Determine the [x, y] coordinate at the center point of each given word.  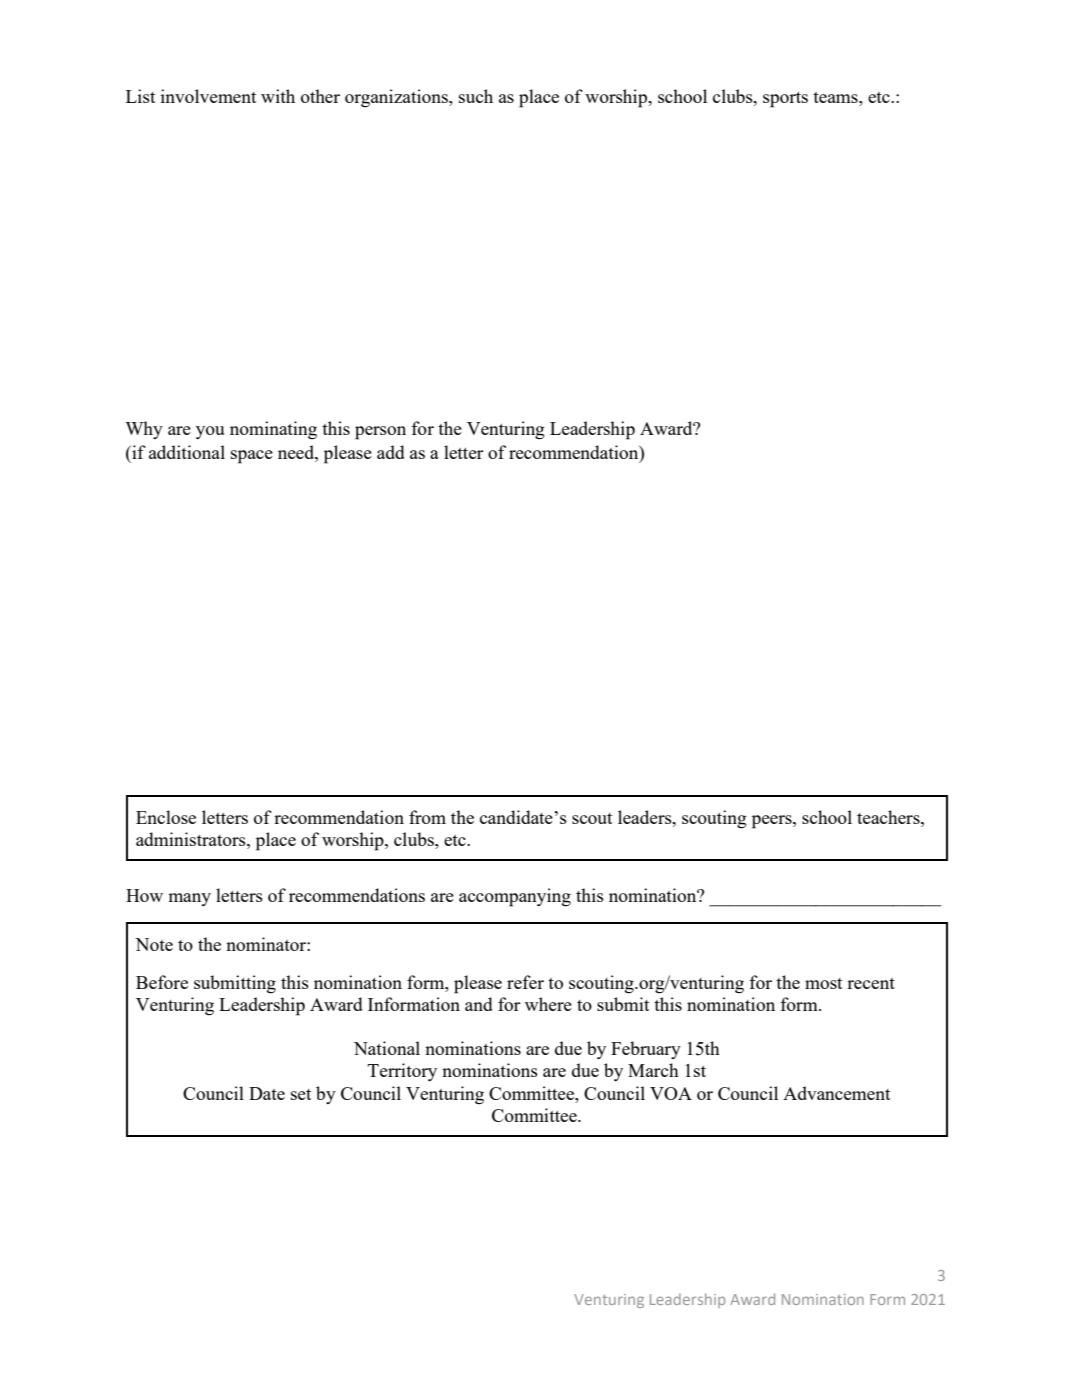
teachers [889, 817]
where [548, 1004]
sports [785, 100]
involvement [208, 96]
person [380, 433]
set [301, 1094]
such [476, 96]
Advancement [836, 1093]
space [252, 457]
